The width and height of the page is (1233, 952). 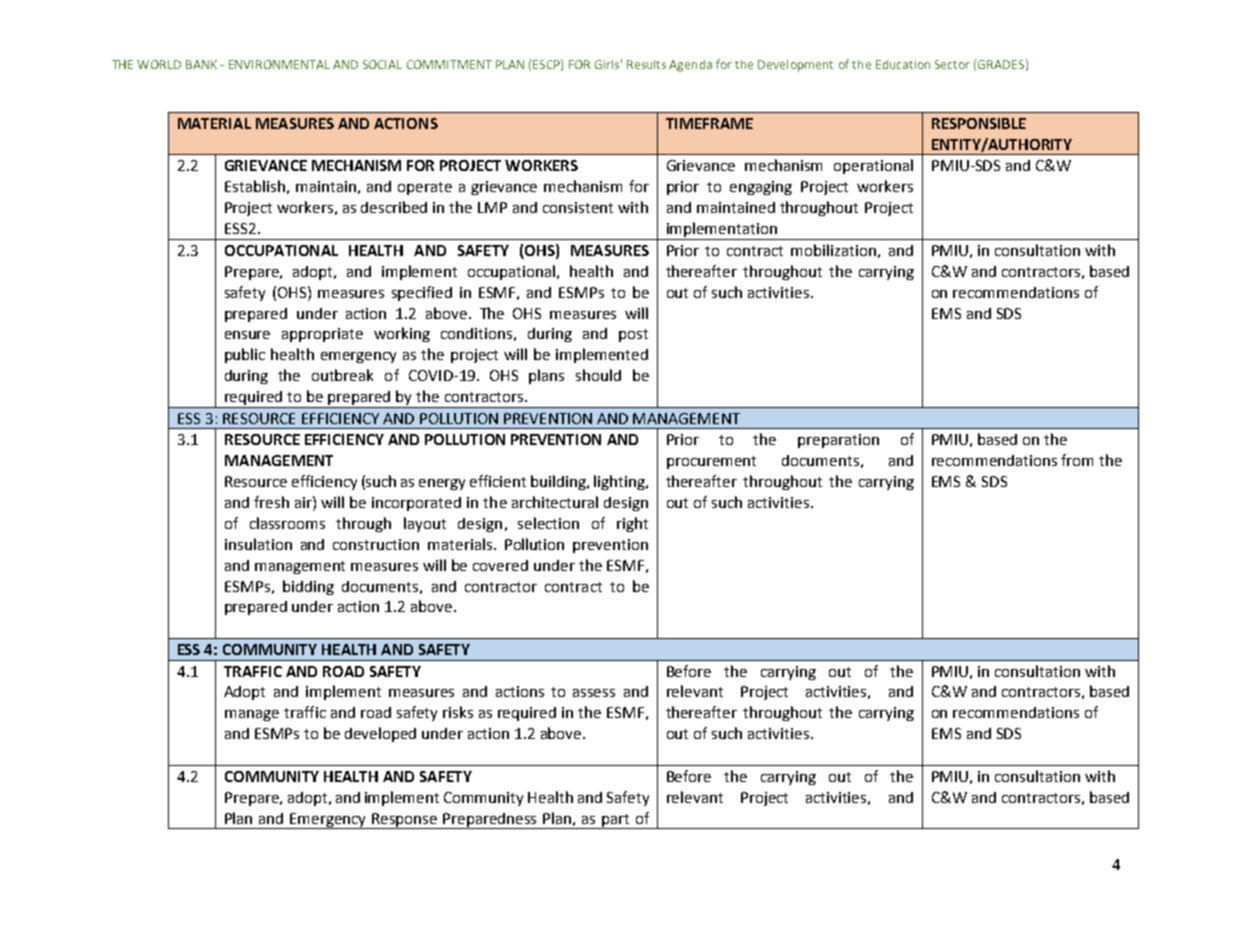 I want to click on assess, so click(x=594, y=693).
